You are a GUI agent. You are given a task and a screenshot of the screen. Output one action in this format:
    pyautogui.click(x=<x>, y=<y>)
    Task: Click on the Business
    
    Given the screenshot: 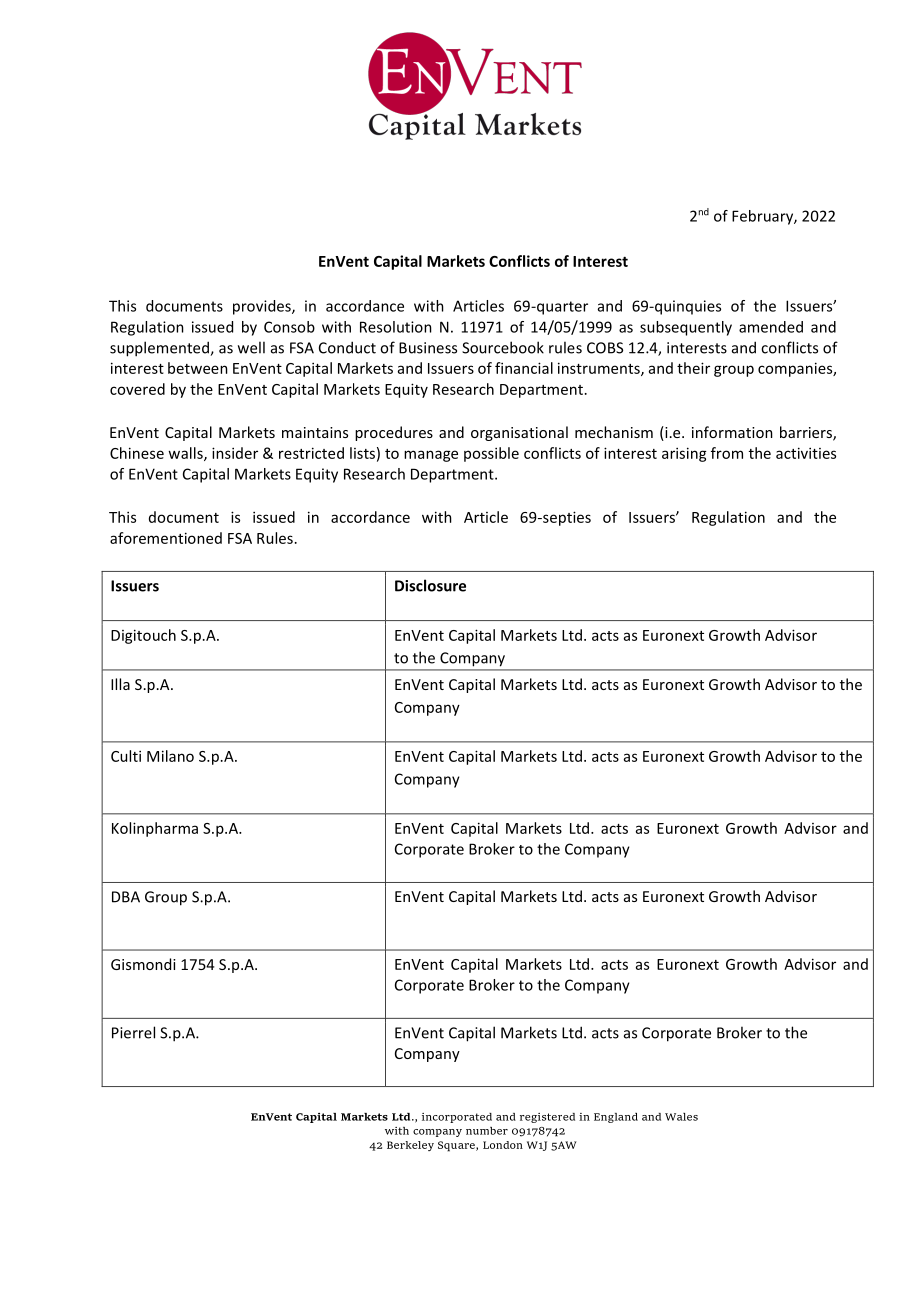 What is the action you would take?
    pyautogui.click(x=428, y=348)
